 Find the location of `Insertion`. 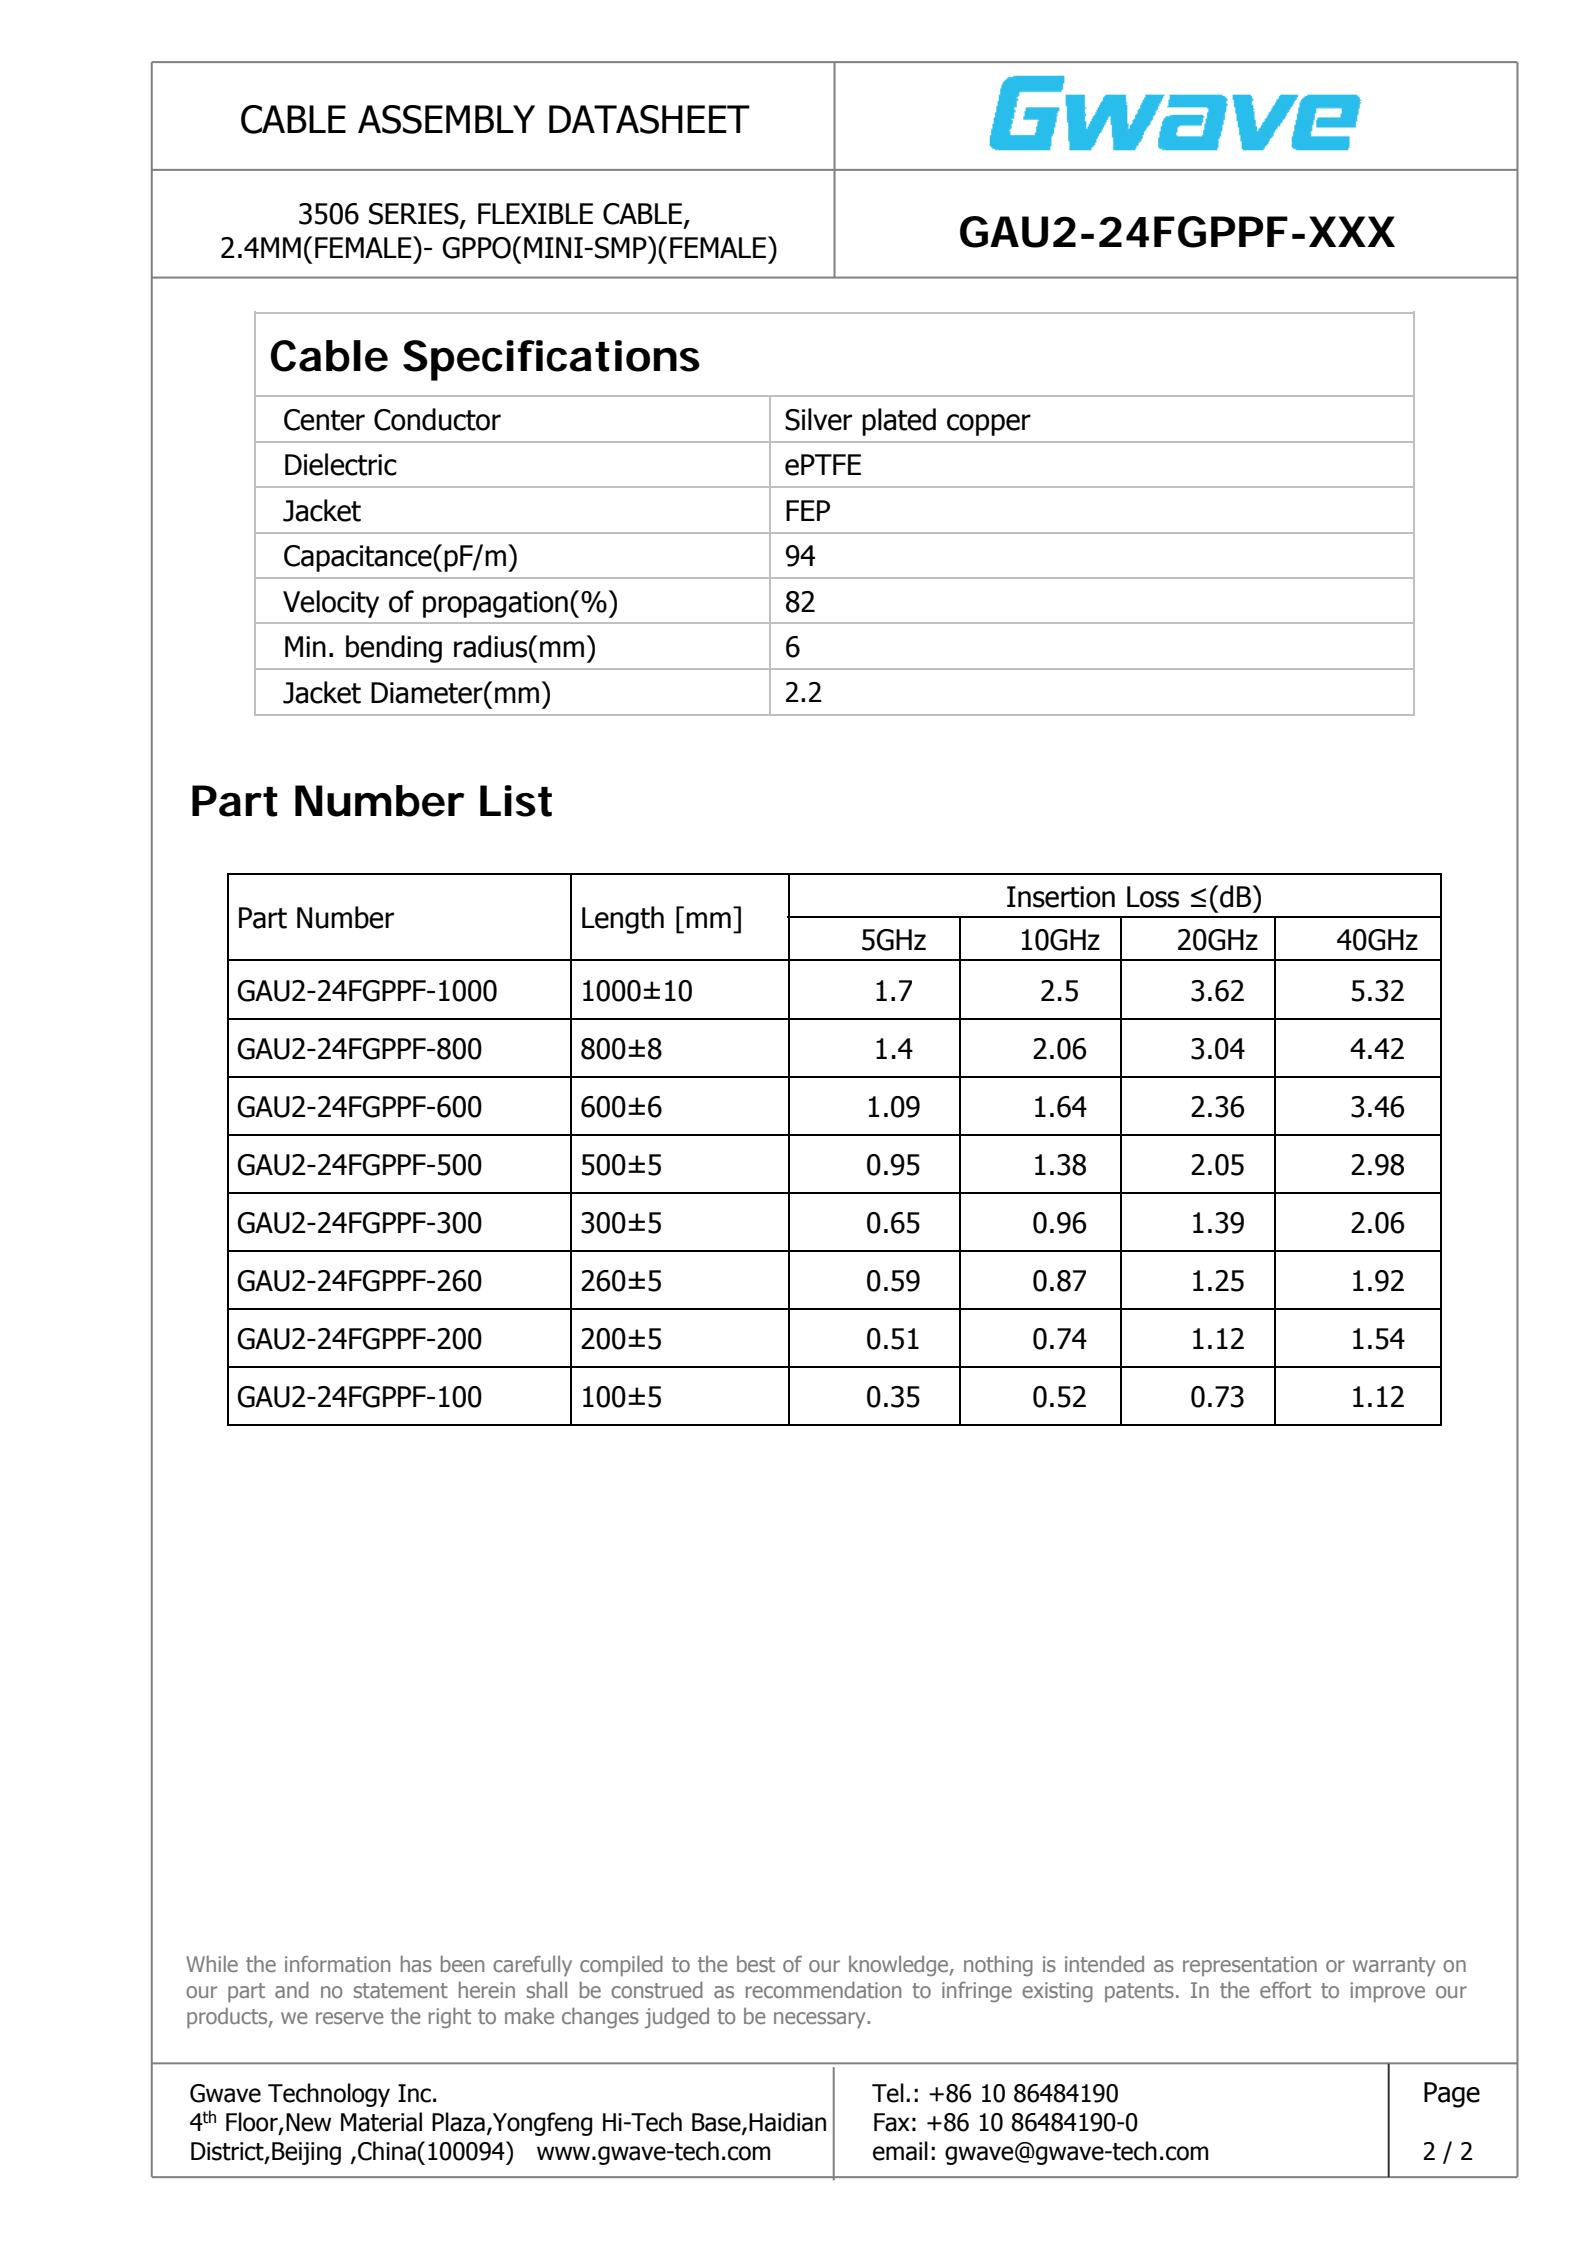

Insertion is located at coordinates (1061, 897).
